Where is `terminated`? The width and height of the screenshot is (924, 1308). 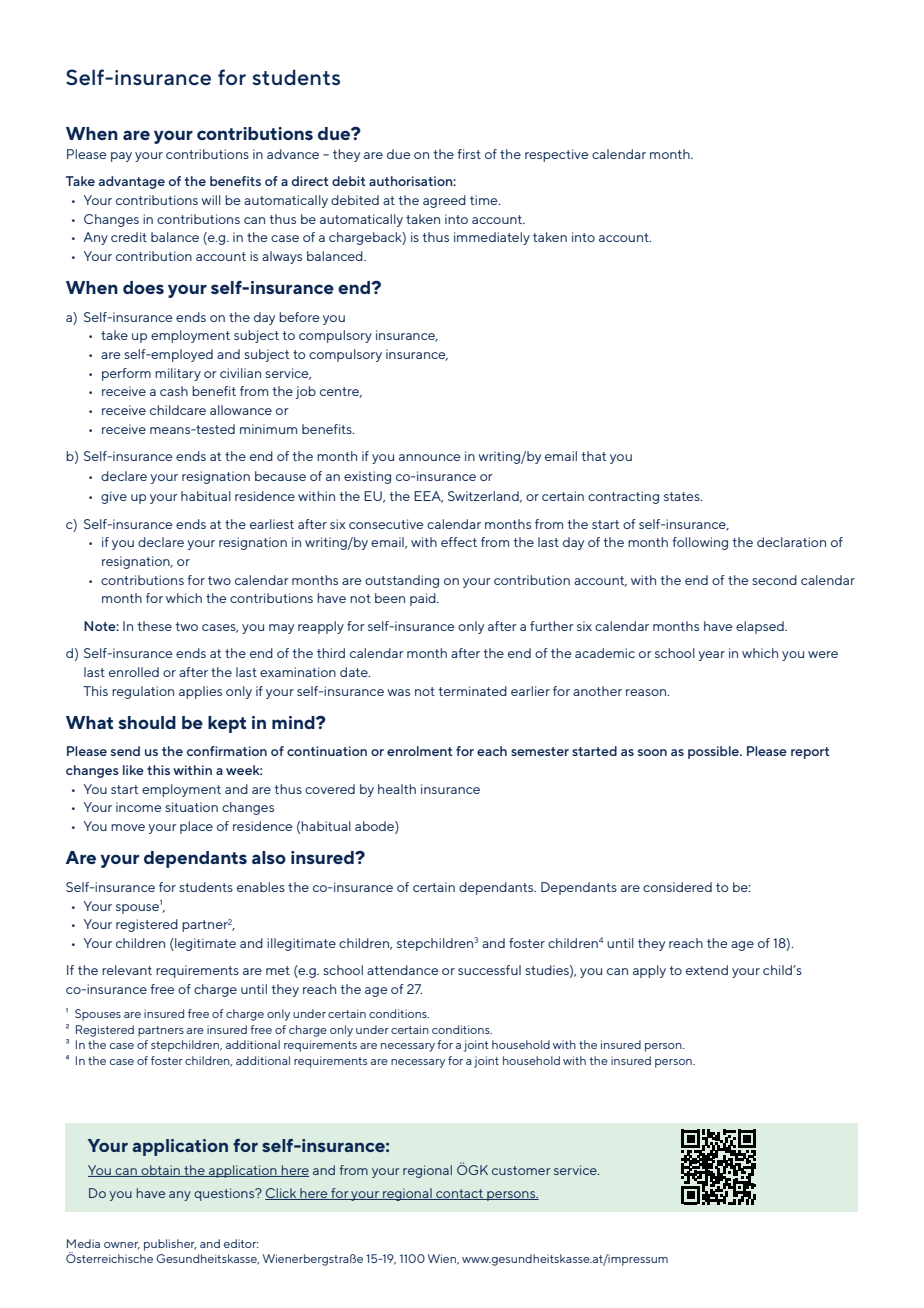
terminated is located at coordinates (472, 691).
